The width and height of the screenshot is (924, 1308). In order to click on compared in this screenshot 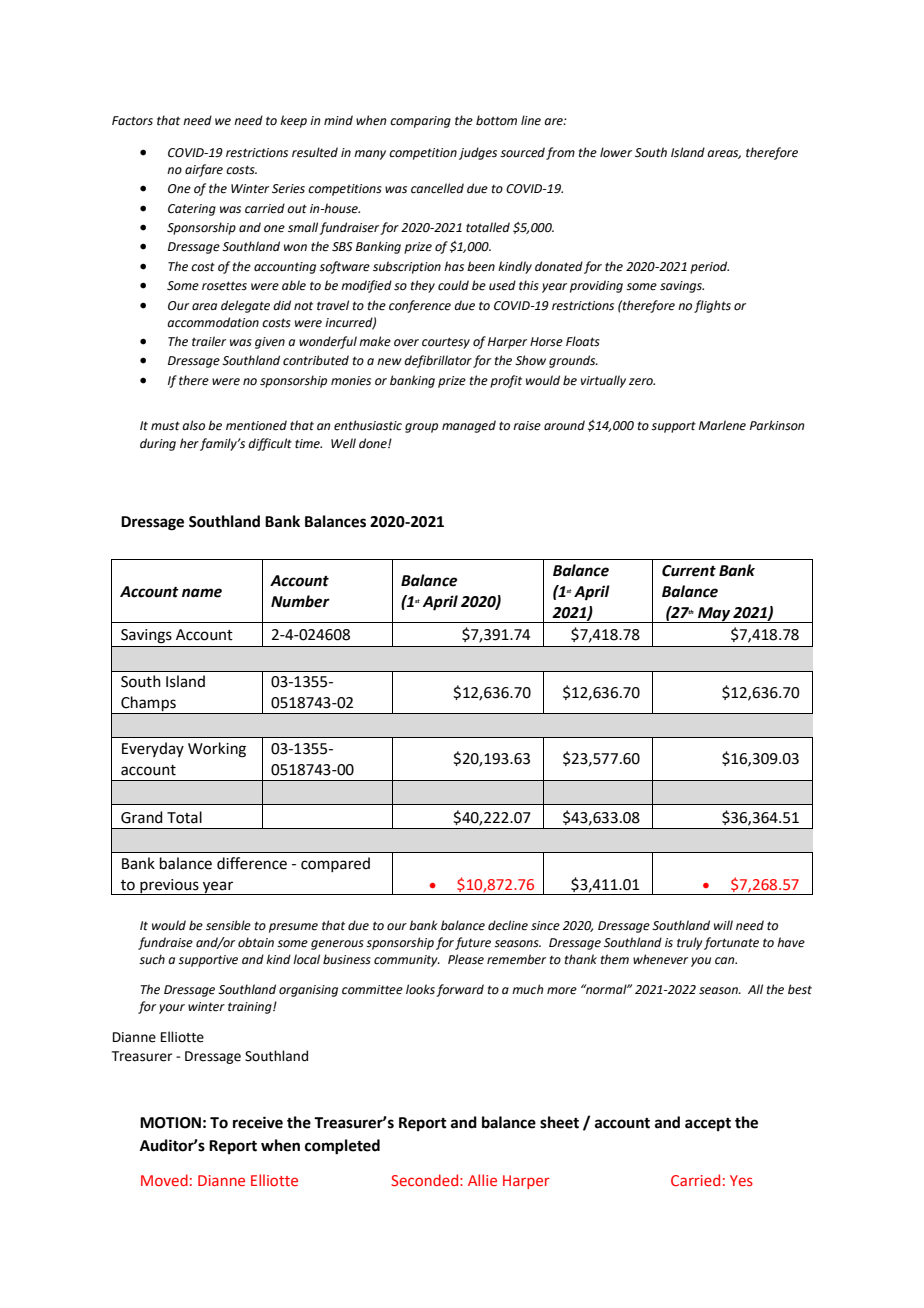, I will do `click(335, 864)`.
